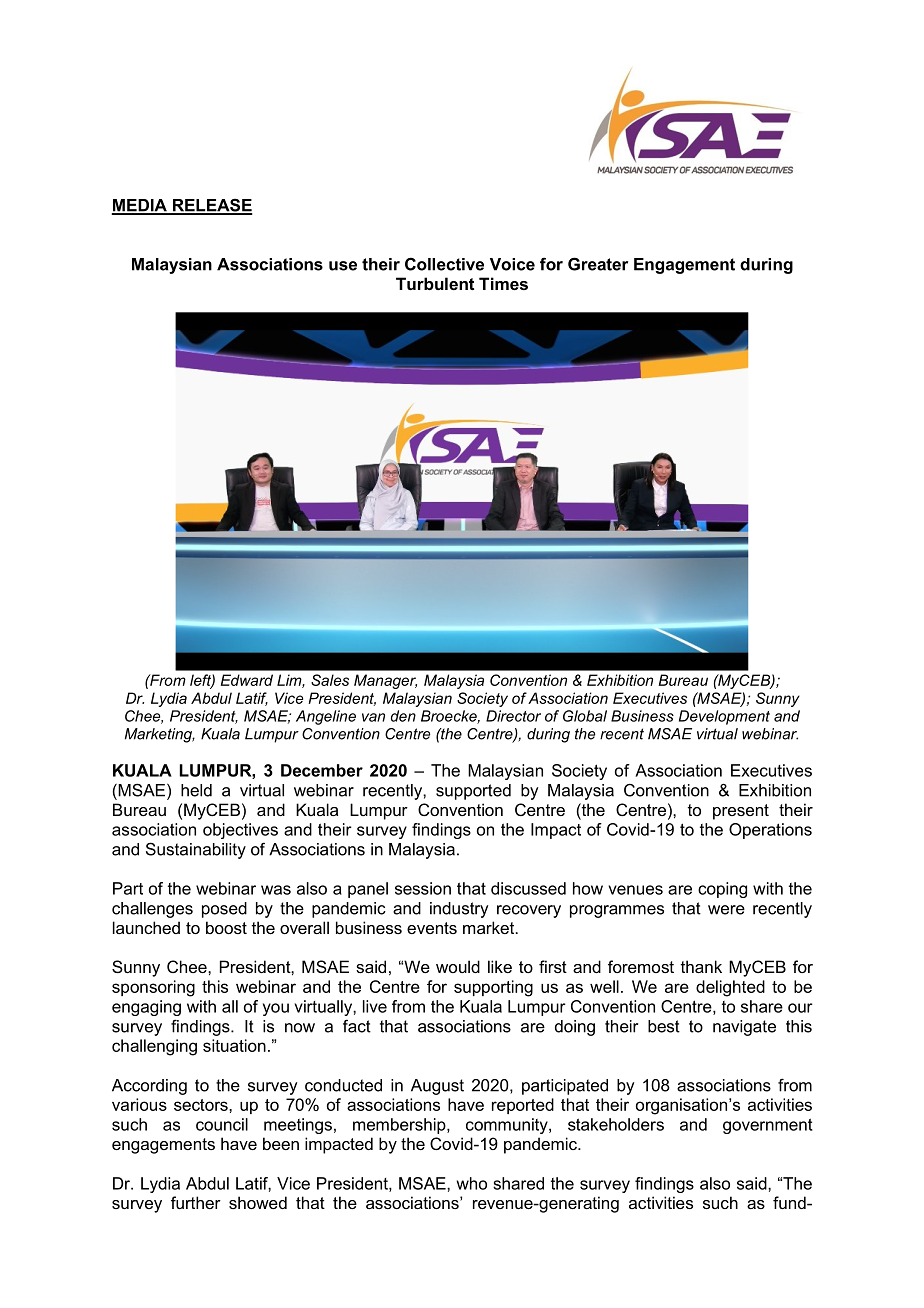  Describe the element at coordinates (226, 927) in the screenshot. I see `boost` at that location.
